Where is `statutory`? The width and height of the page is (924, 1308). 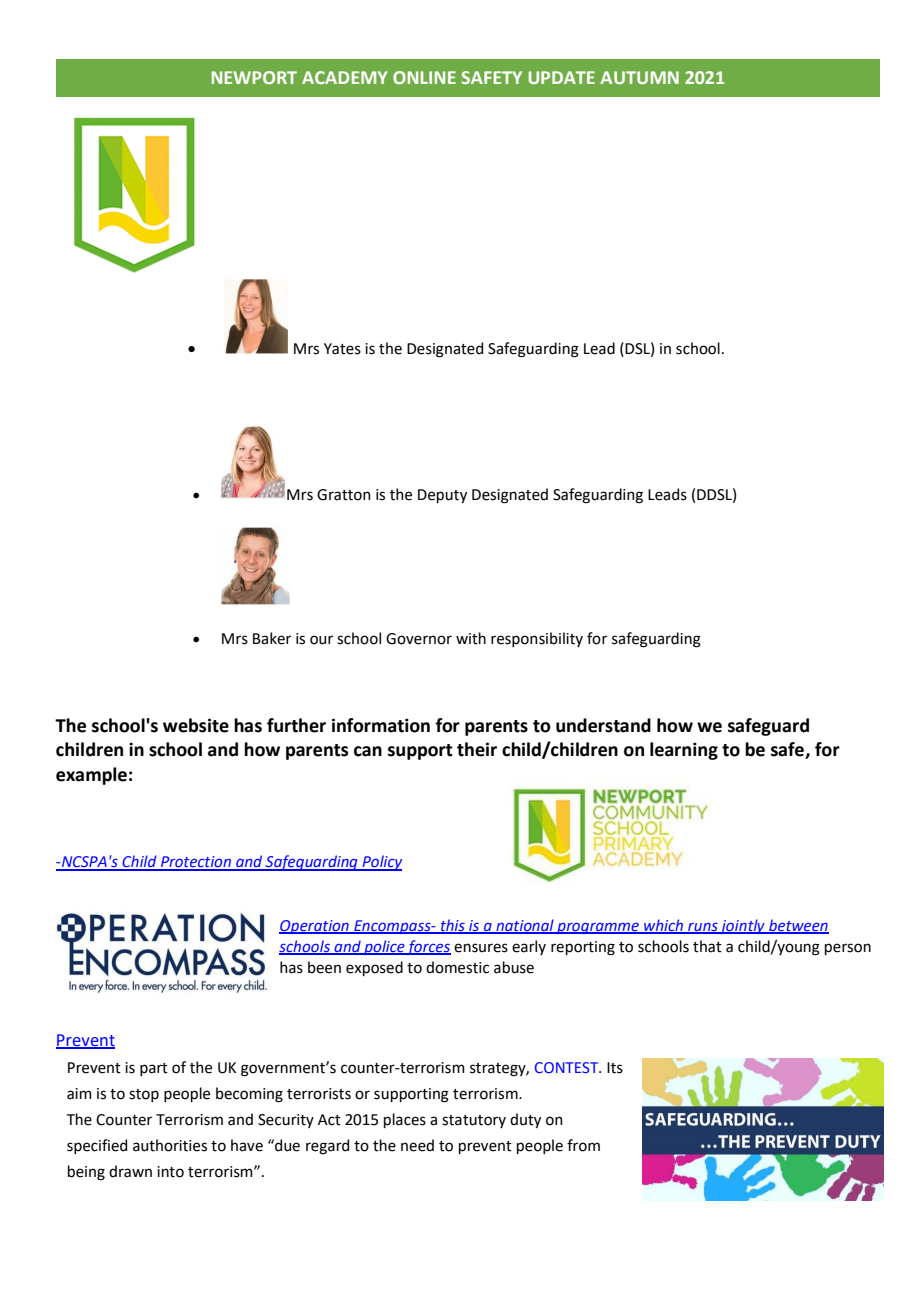 statutory is located at coordinates (474, 1121).
